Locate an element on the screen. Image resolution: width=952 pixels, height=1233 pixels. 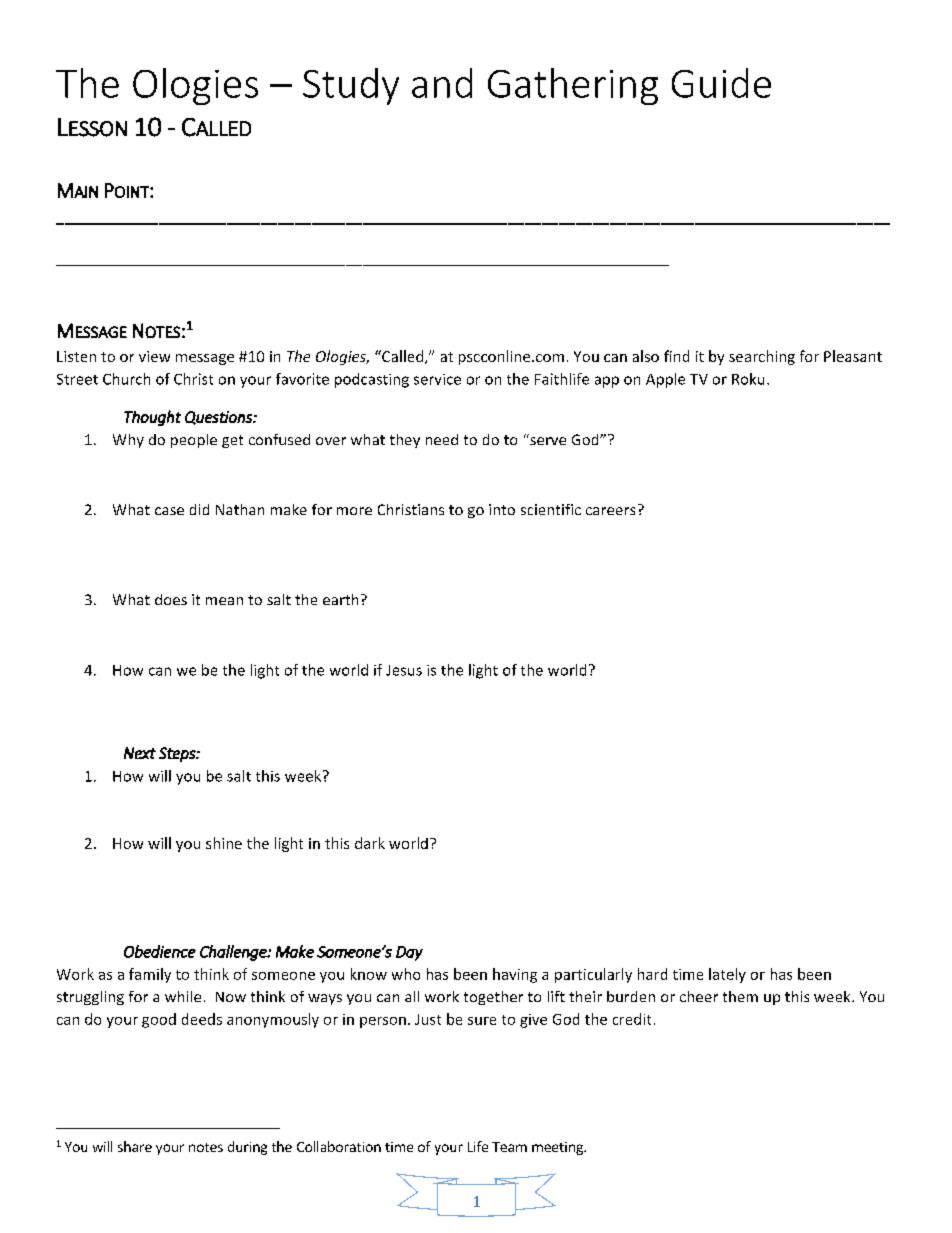
Jesus is located at coordinates (404, 670).
